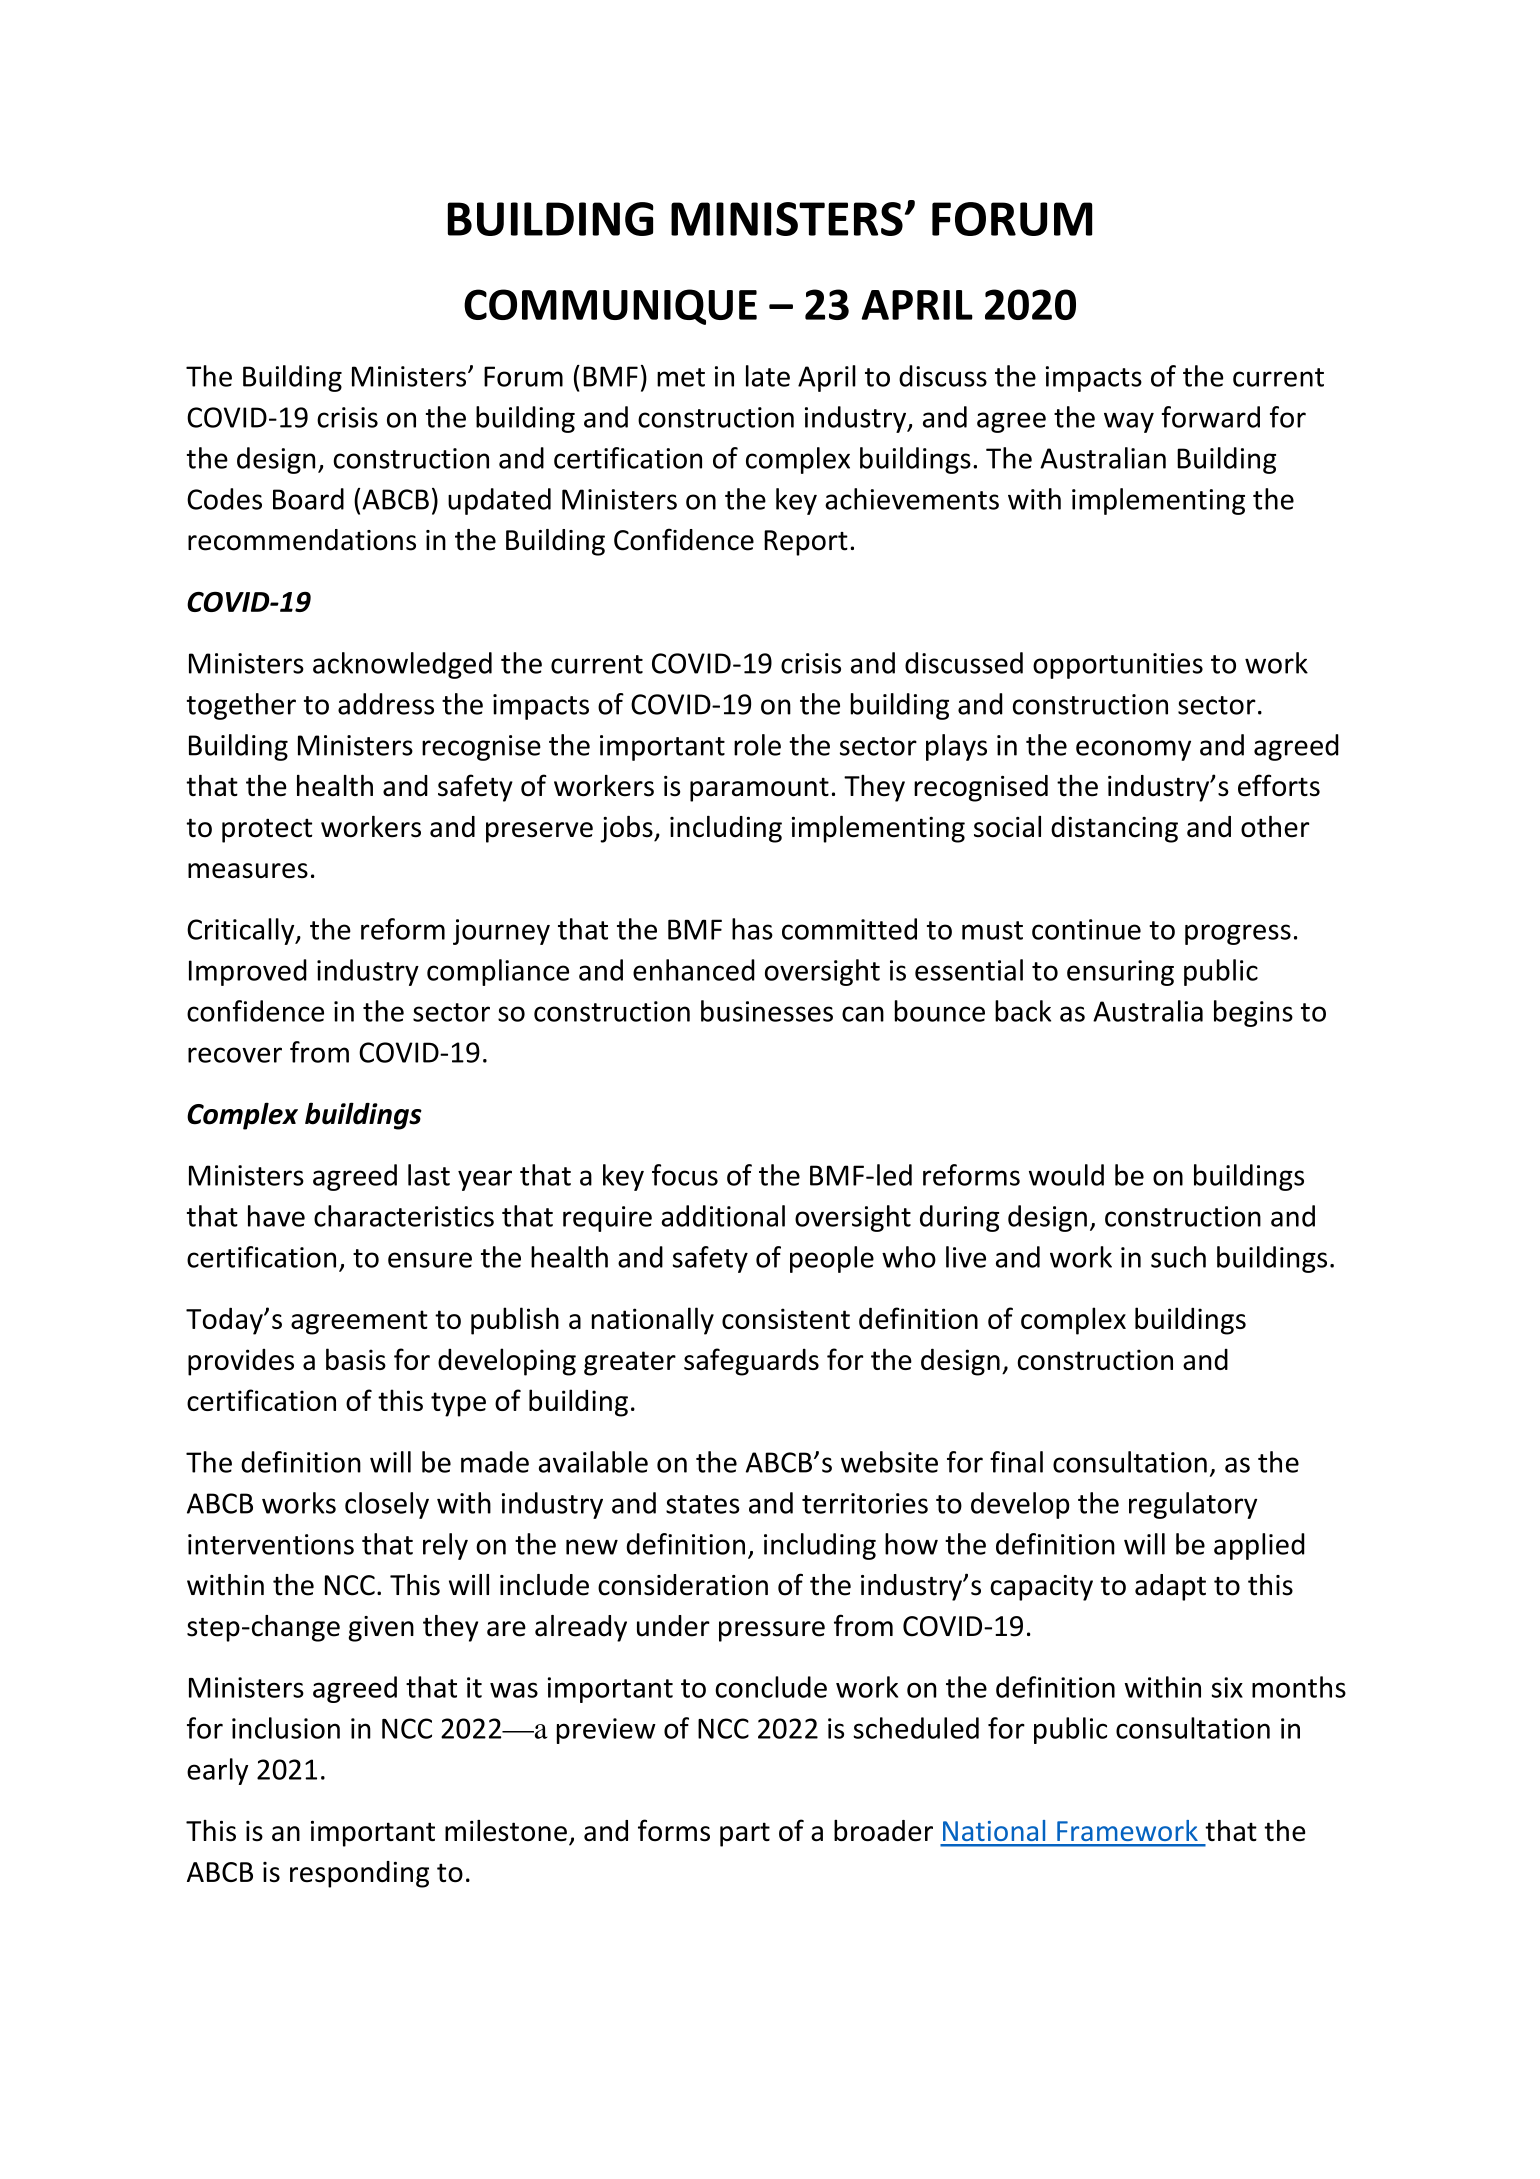 The width and height of the image is (1540, 2179). Describe the element at coordinates (1210, 417) in the image. I see `forward` at that location.
